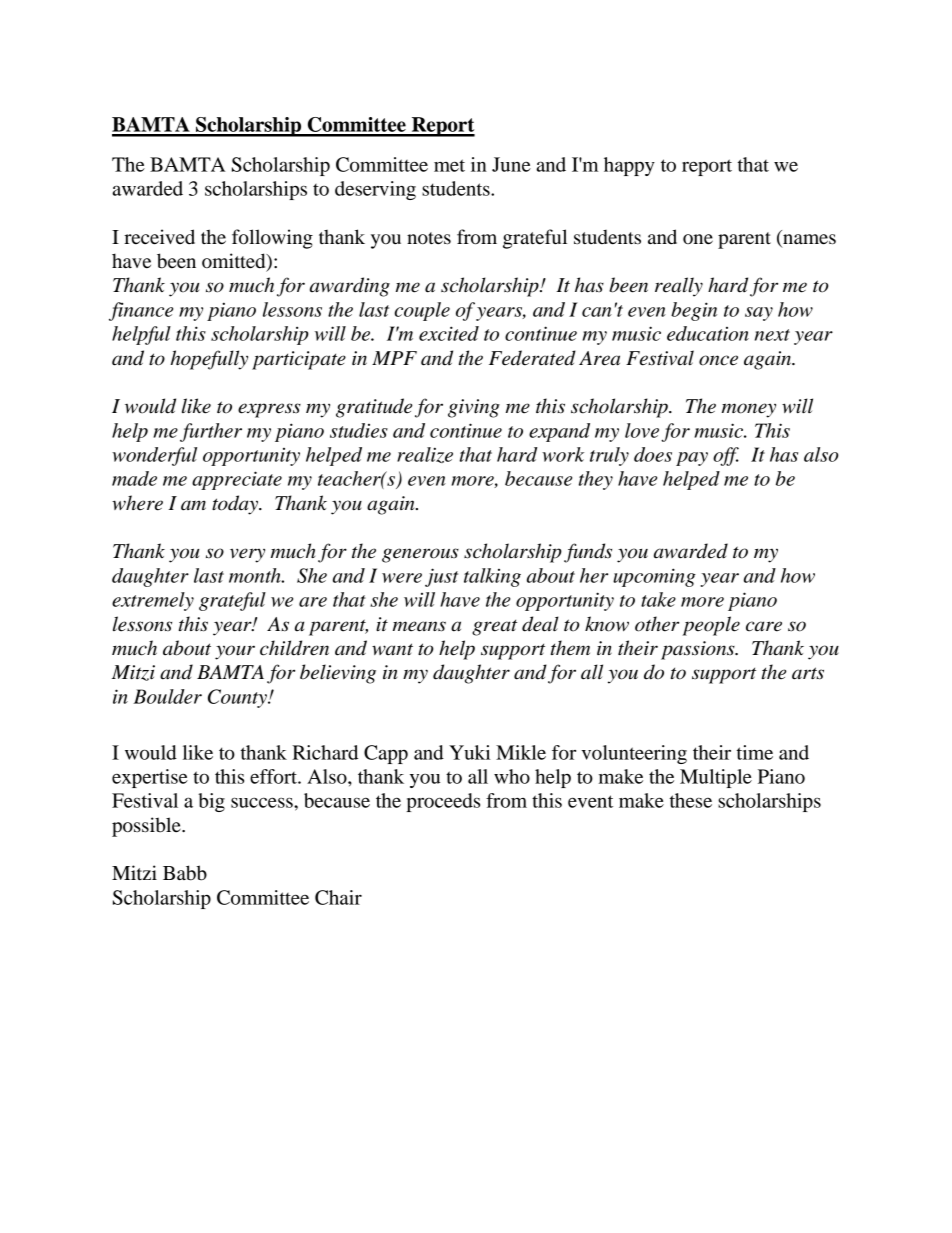 This screenshot has width=952, height=1233. I want to click on possible, so click(147, 827).
